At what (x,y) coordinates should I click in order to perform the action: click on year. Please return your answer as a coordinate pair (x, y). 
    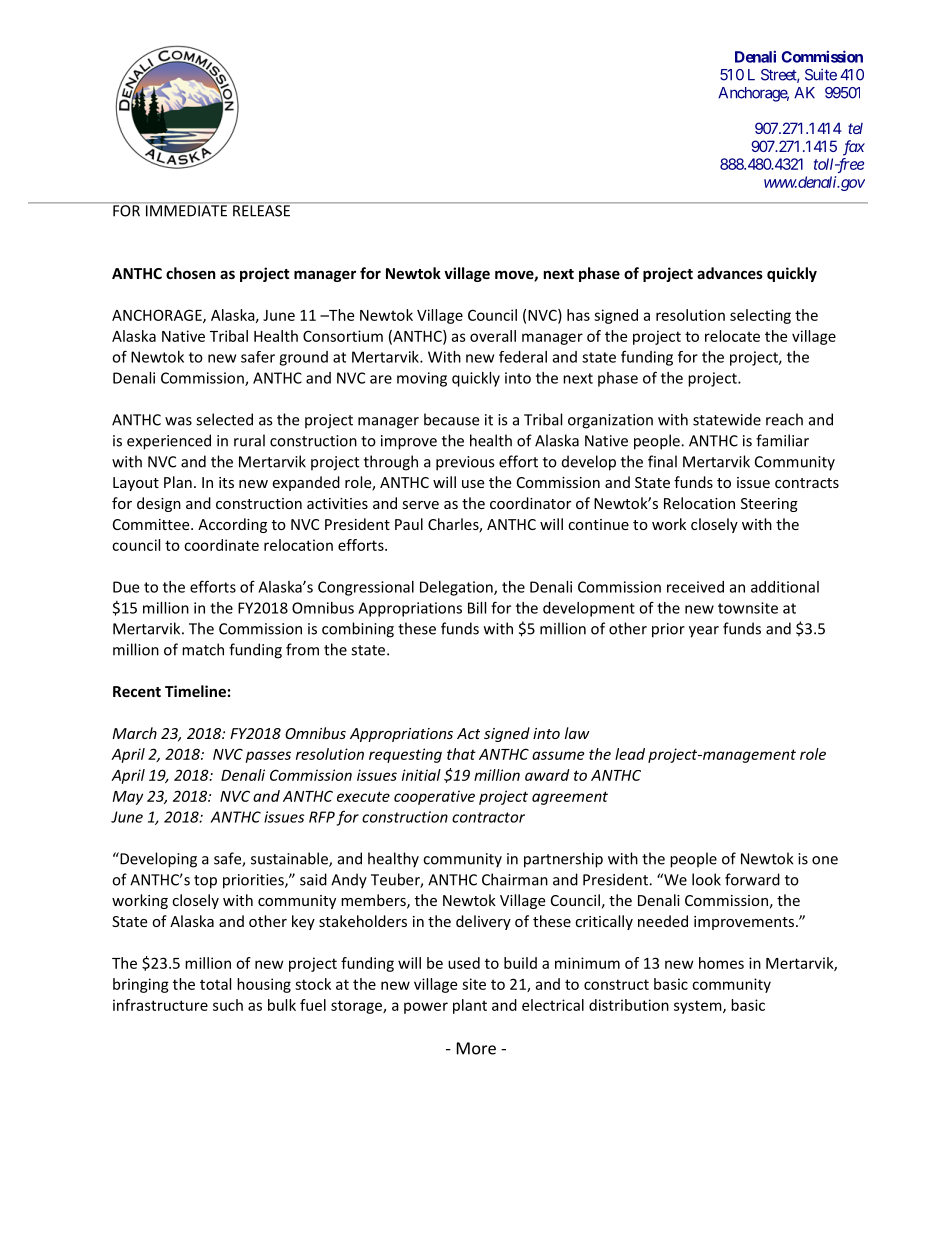
    Looking at the image, I should click on (704, 632).
